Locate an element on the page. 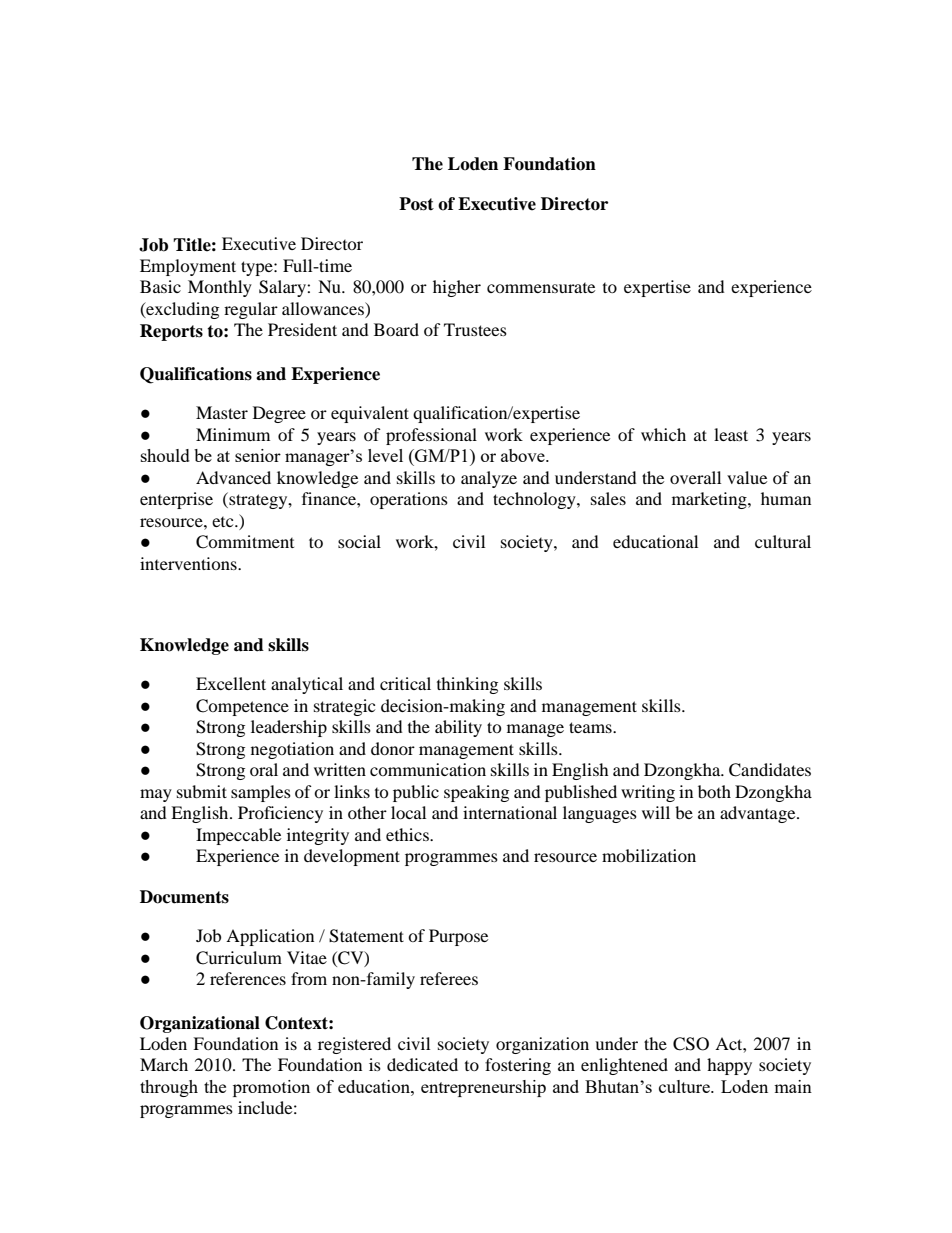 This document has height=1233, width=952. happy is located at coordinates (729, 1066).
